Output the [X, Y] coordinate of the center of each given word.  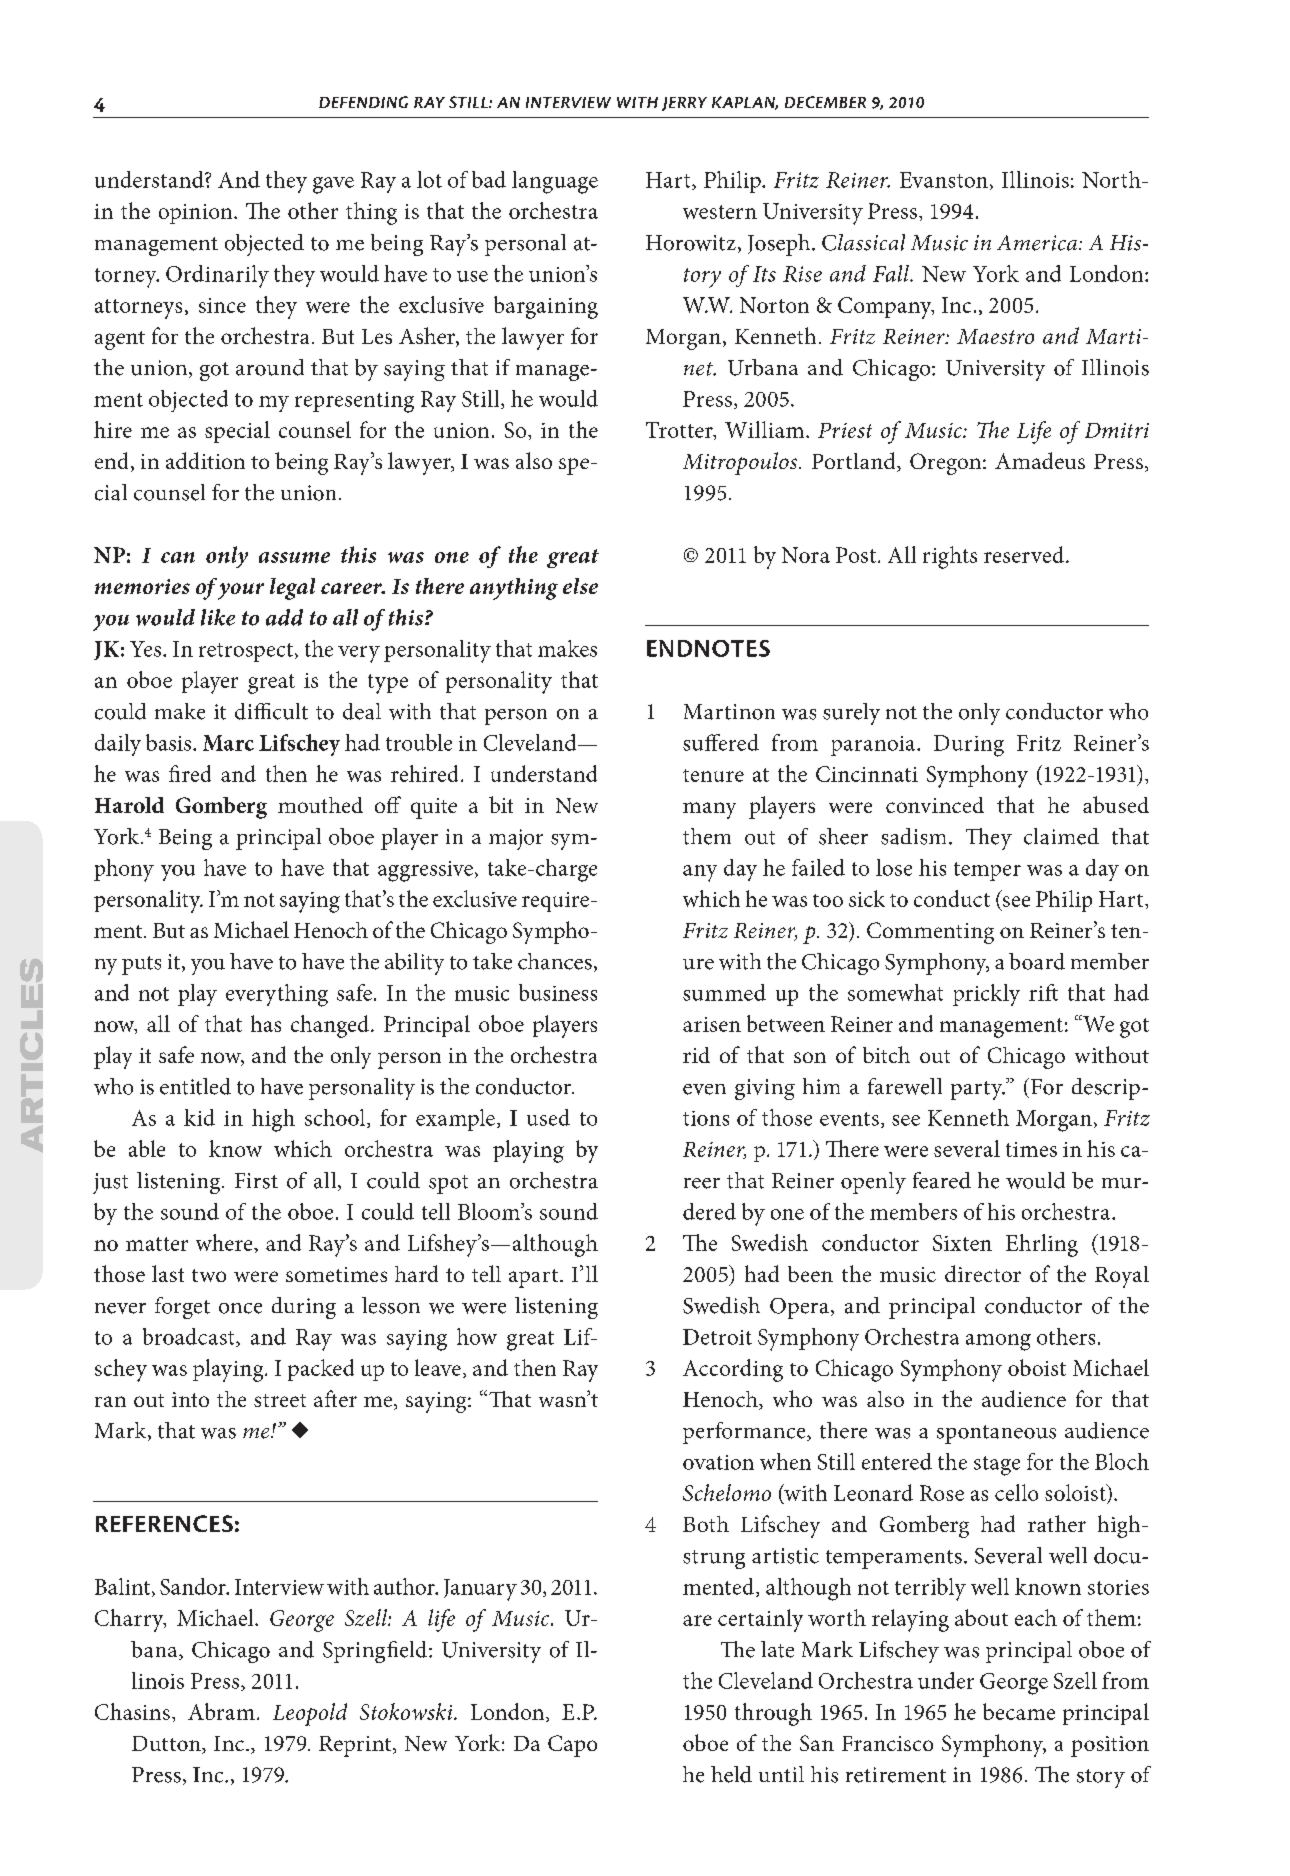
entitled [195, 1086]
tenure [713, 775]
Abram [221, 1711]
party [978, 1090]
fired [190, 773]
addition [205, 460]
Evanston [944, 180]
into [190, 1399]
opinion [197, 214]
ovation [718, 1462]
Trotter [680, 431]
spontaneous [996, 1434]
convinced [935, 805]
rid [696, 1055]
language [555, 182]
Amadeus [1040, 460]
